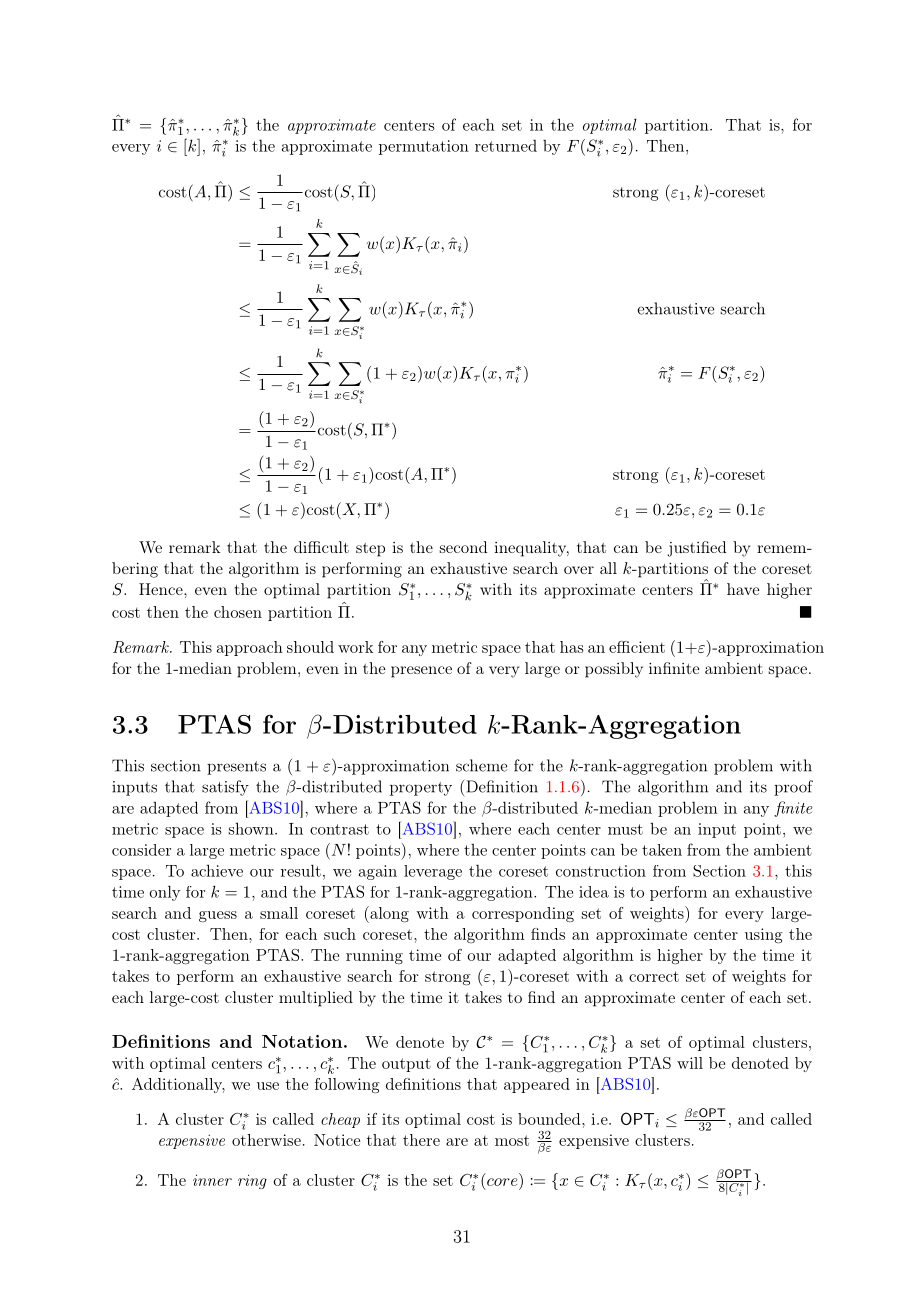  I want to click on presence, so click(421, 672).
